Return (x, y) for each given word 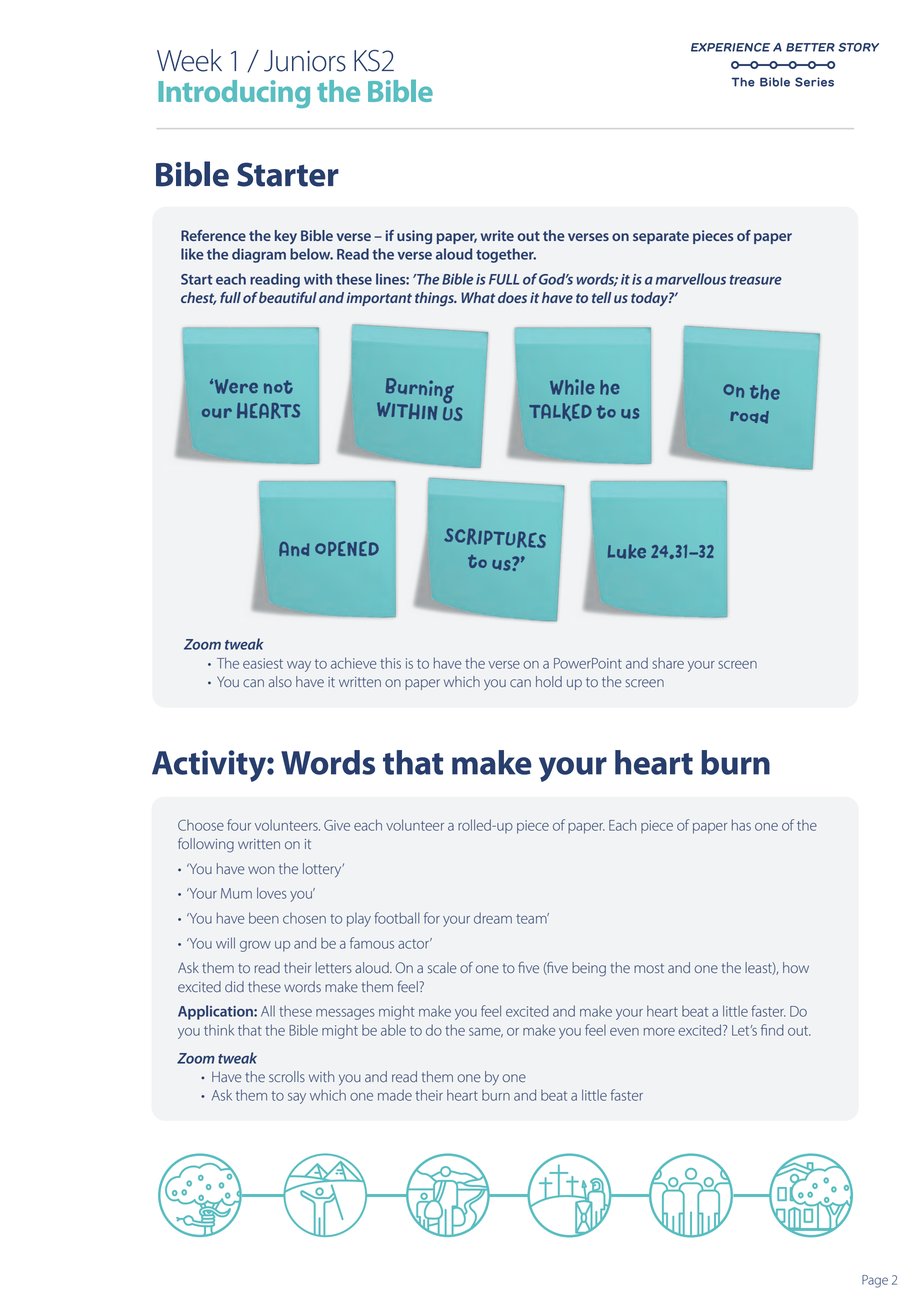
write (497, 235)
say (297, 1098)
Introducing (234, 94)
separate (661, 237)
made (395, 1095)
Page (875, 1281)
